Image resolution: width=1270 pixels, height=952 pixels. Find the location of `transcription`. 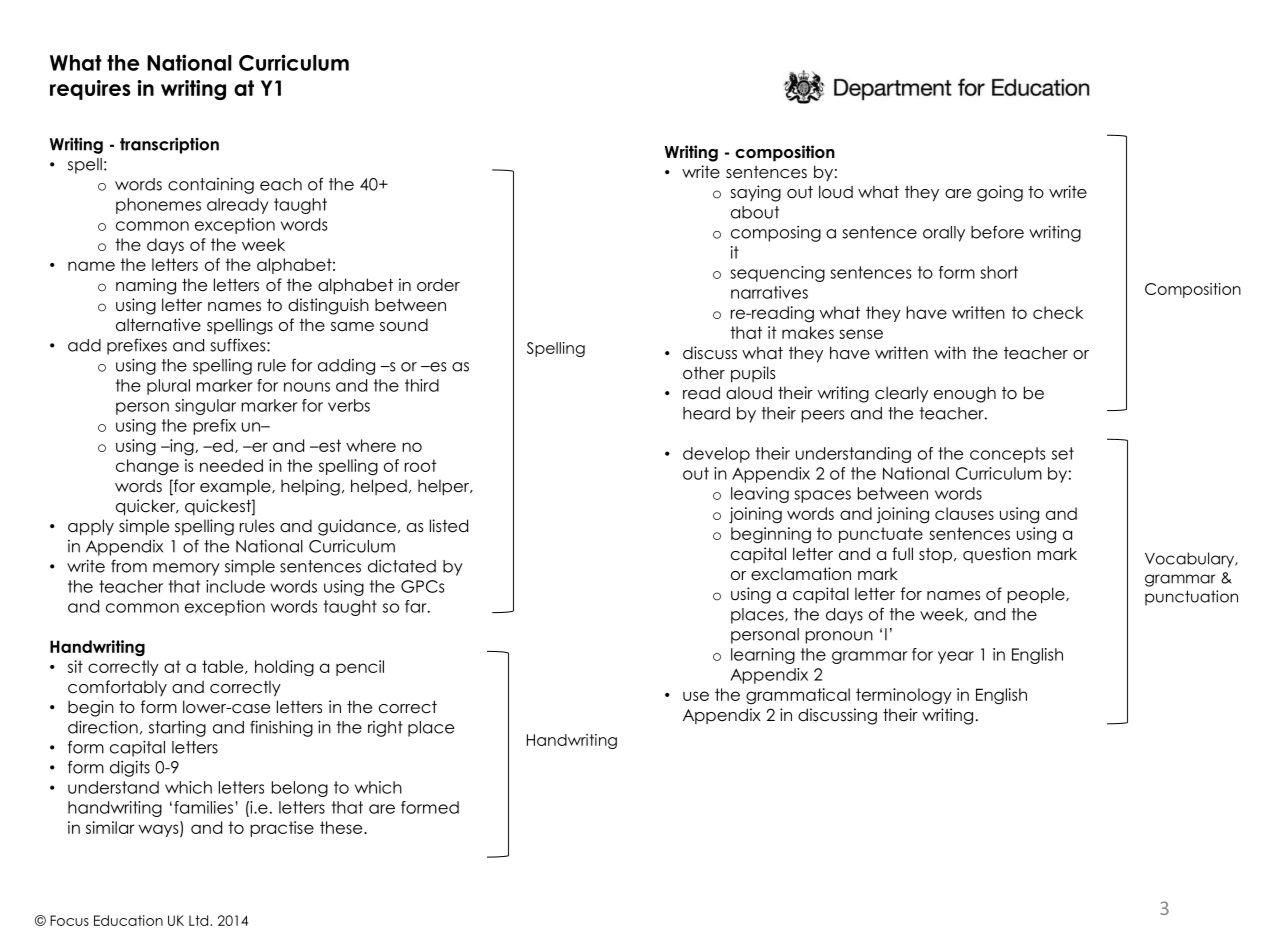

transcription is located at coordinates (169, 145).
